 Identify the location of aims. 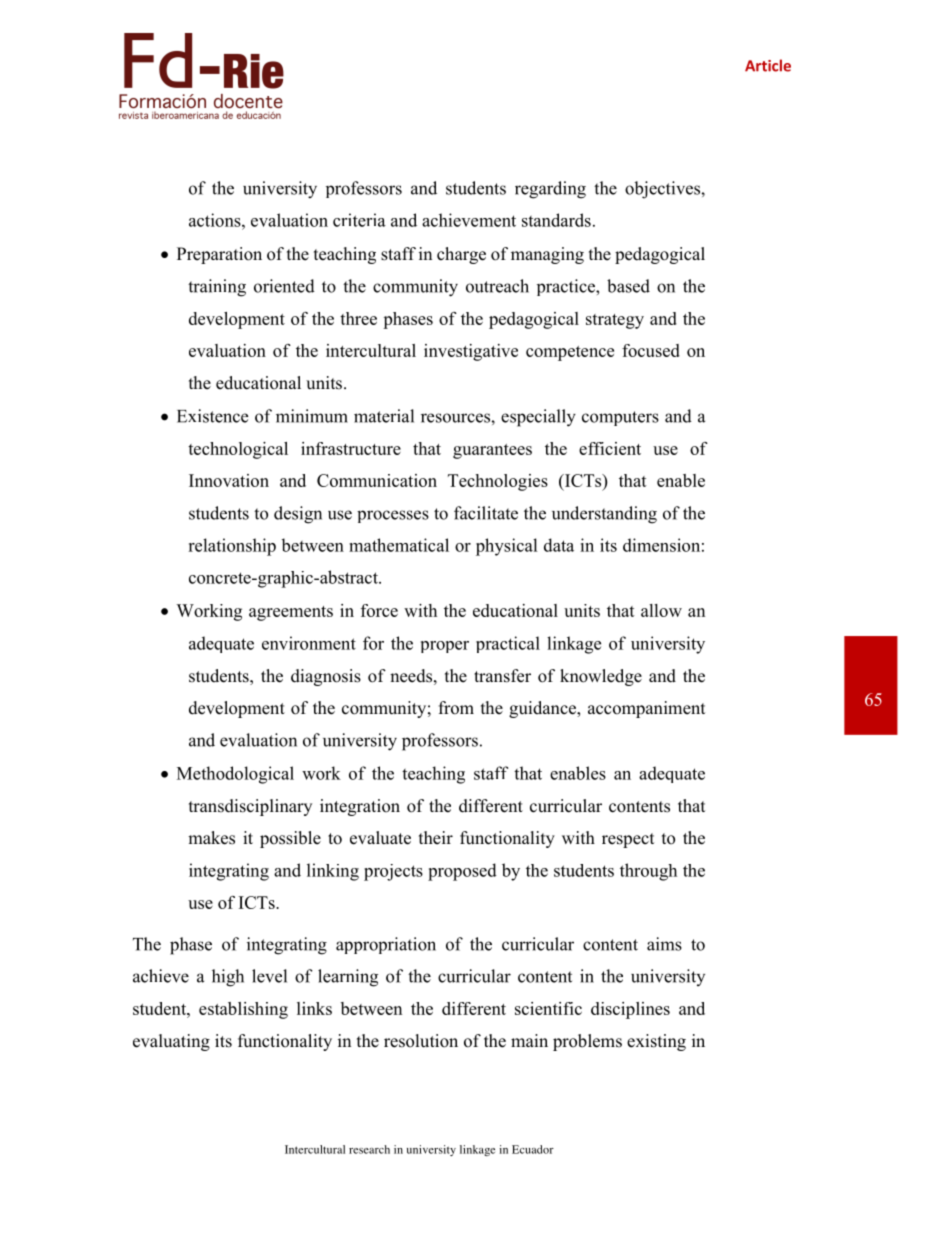
(664, 944).
